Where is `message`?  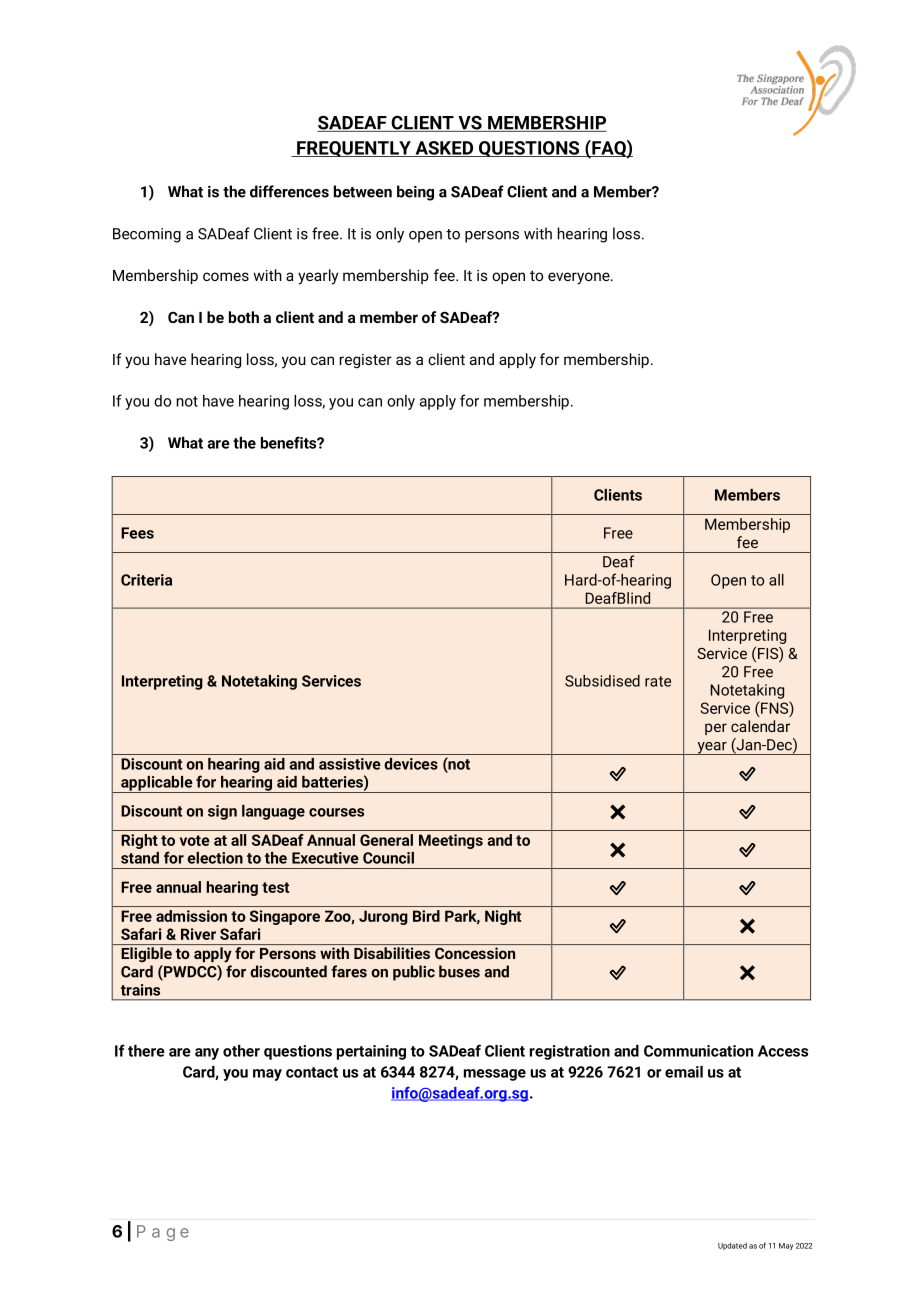
message is located at coordinates (495, 1075).
